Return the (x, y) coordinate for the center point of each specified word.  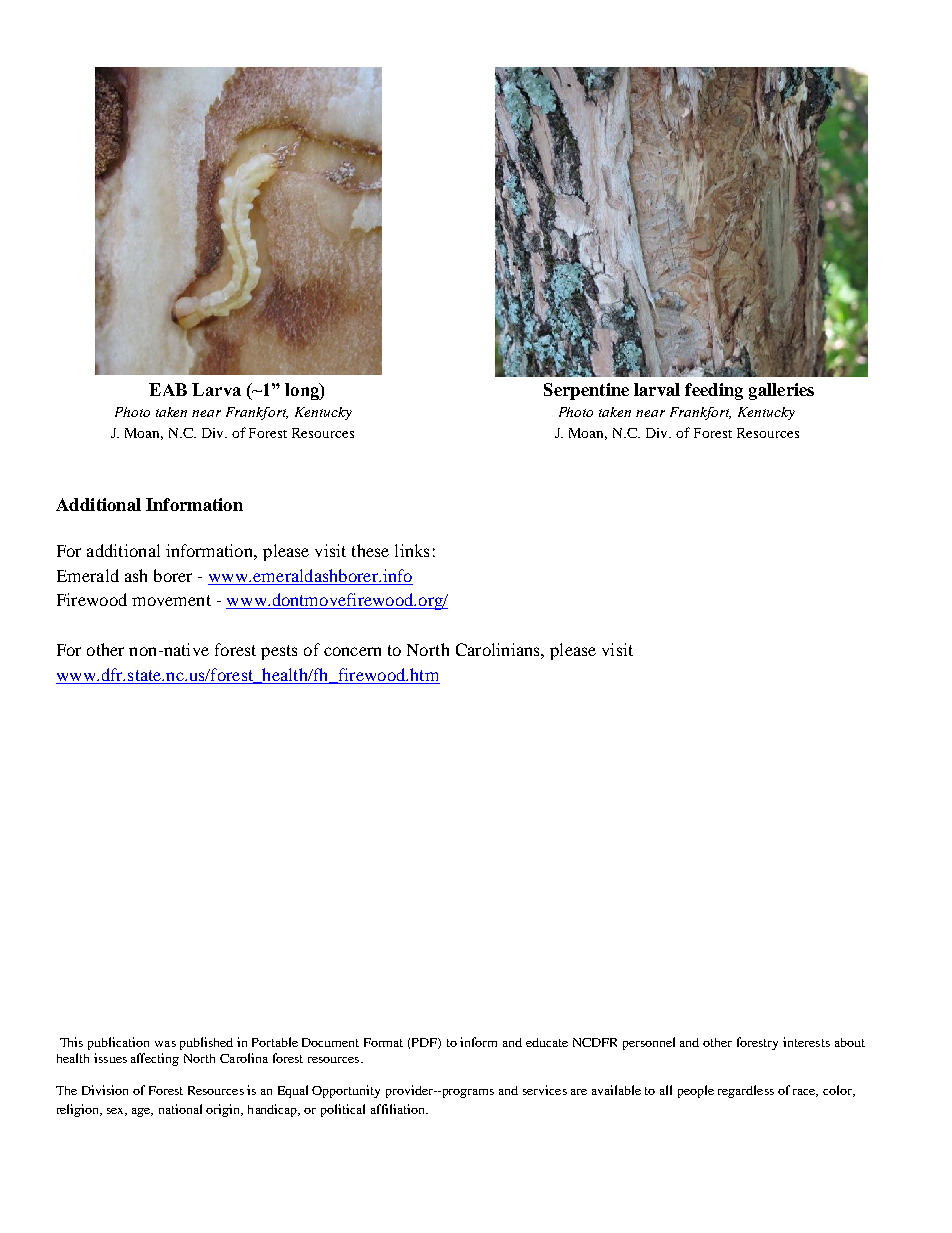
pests (279, 652)
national (180, 1109)
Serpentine (586, 391)
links (412, 550)
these (370, 550)
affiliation (399, 1109)
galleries (781, 391)
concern (352, 651)
